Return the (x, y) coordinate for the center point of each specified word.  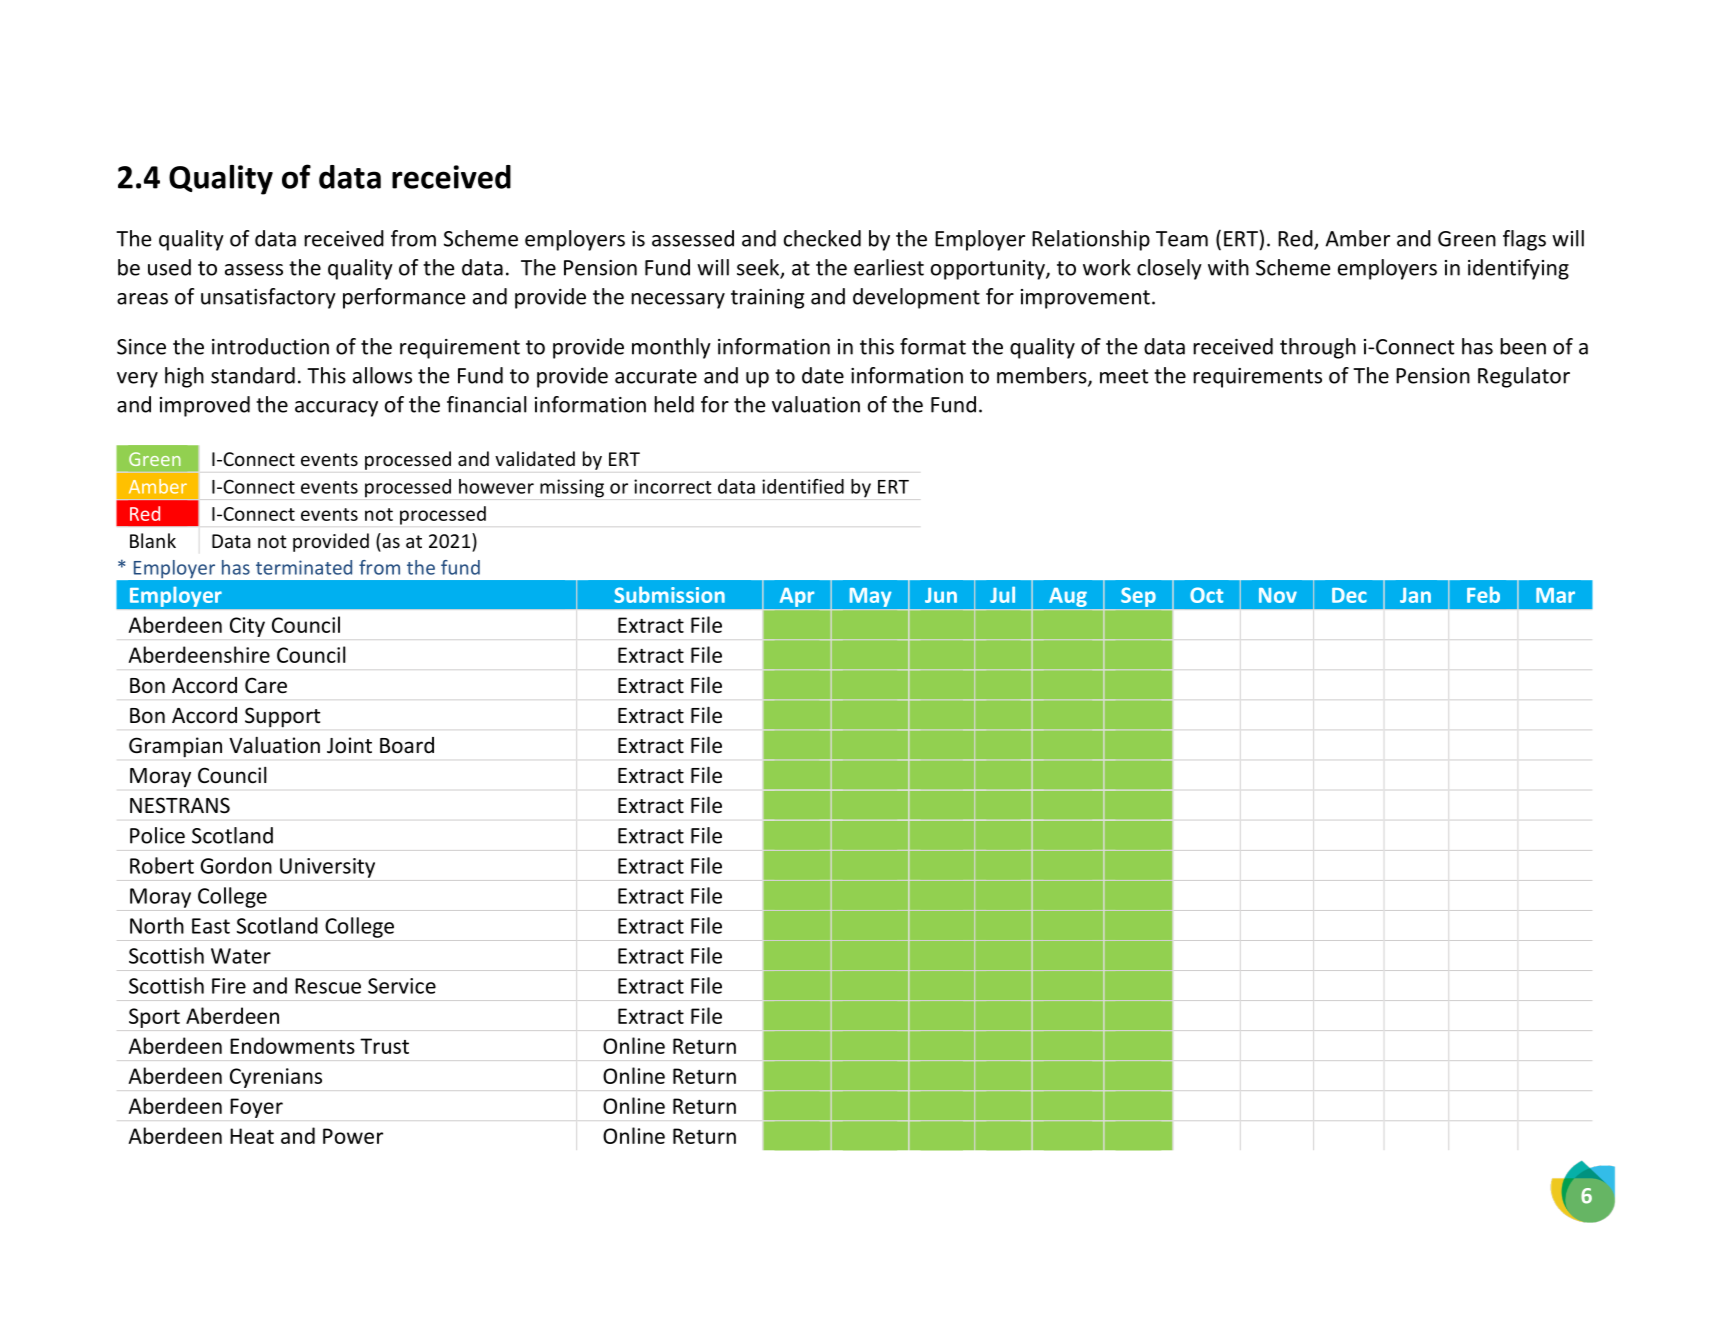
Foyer (256, 1108)
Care (266, 686)
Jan (1415, 595)
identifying (1518, 269)
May (870, 597)
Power (353, 1136)
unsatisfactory (268, 298)
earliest (889, 267)
